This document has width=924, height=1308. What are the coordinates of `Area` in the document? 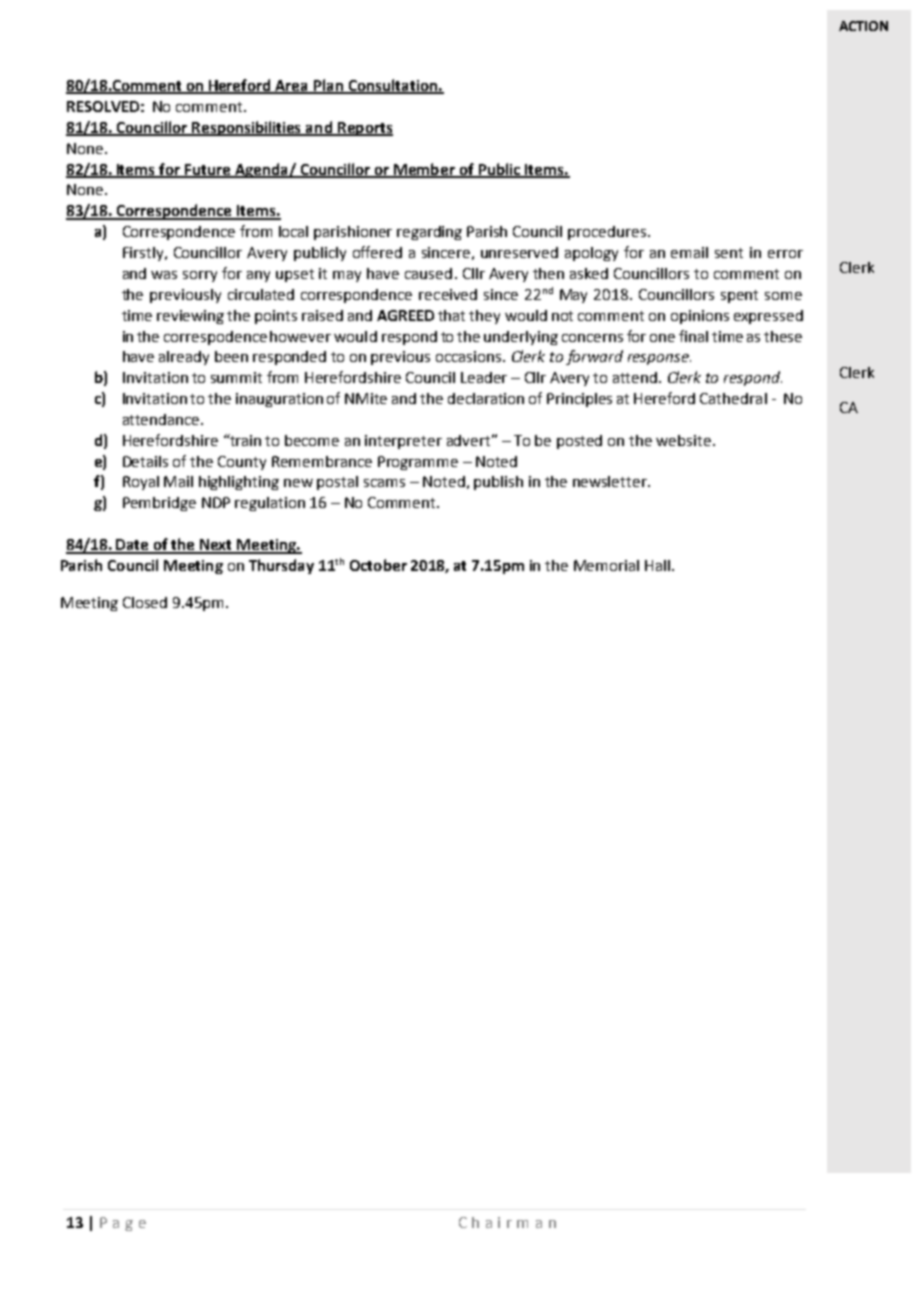 It's located at (292, 87).
